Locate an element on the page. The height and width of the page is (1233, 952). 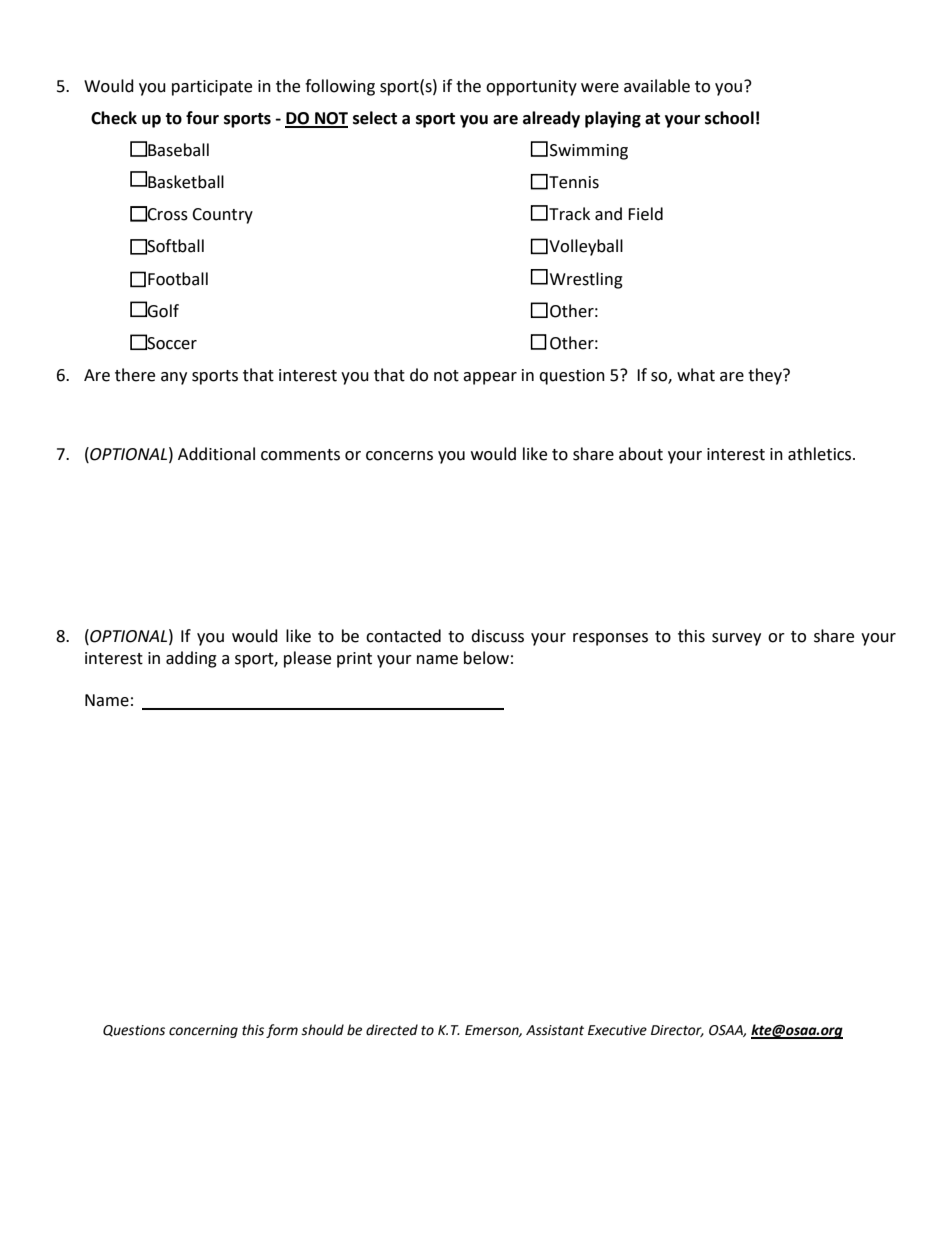
directed is located at coordinates (392, 1030).
